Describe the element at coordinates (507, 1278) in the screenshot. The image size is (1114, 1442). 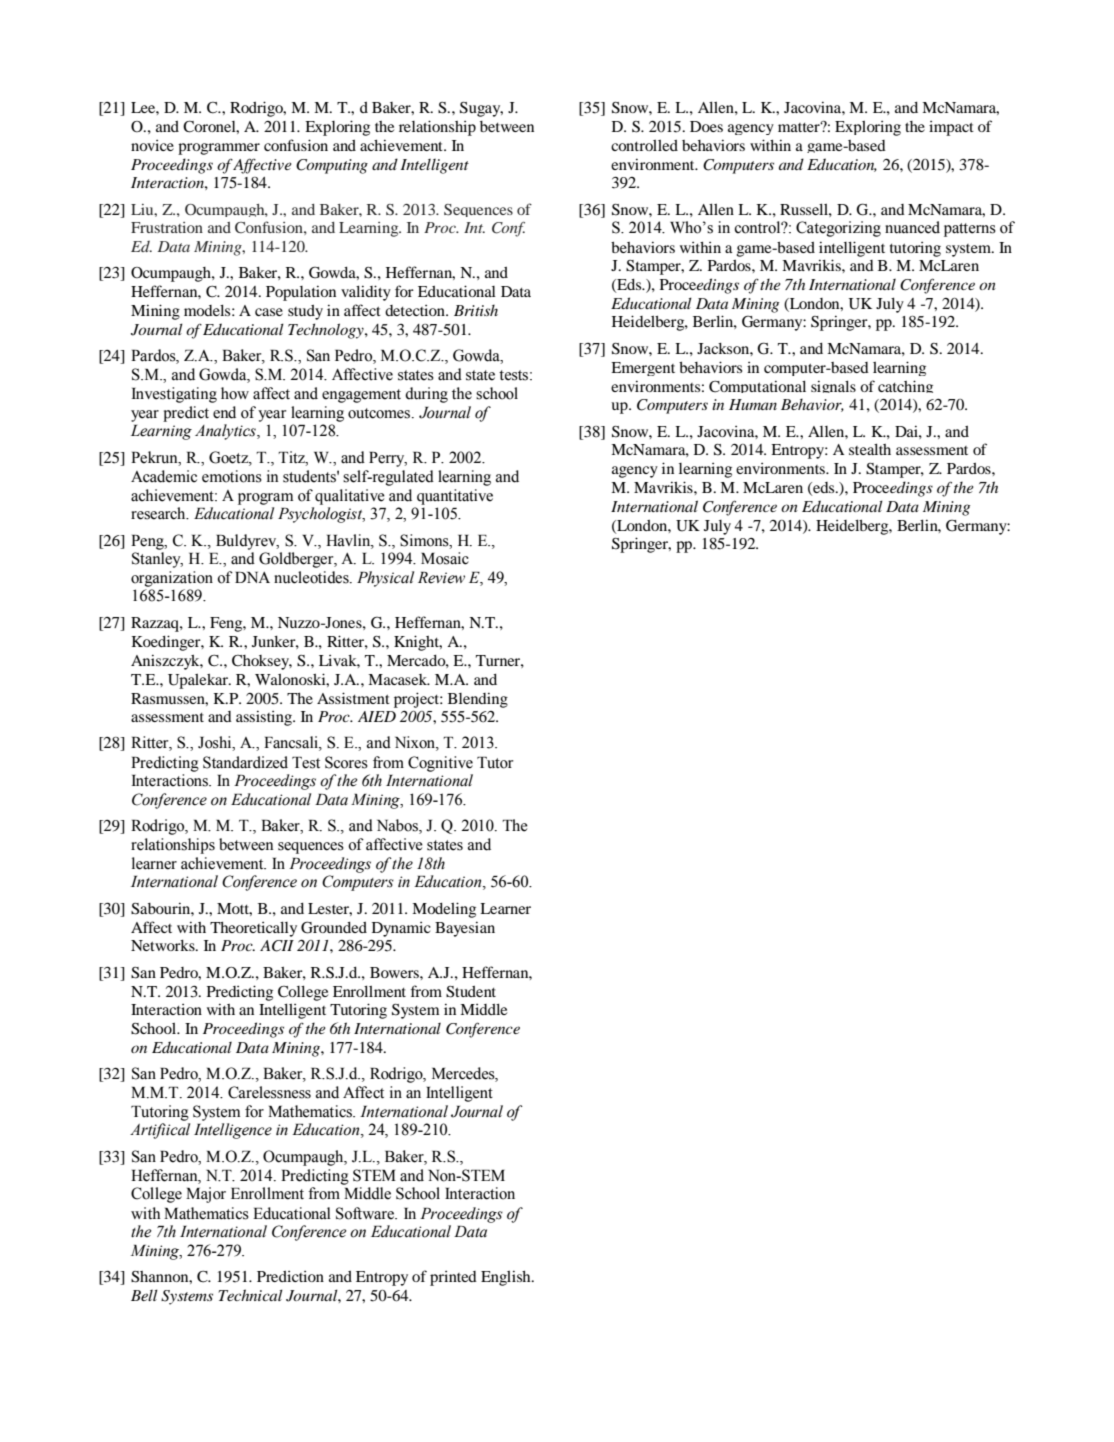
I see `English` at that location.
